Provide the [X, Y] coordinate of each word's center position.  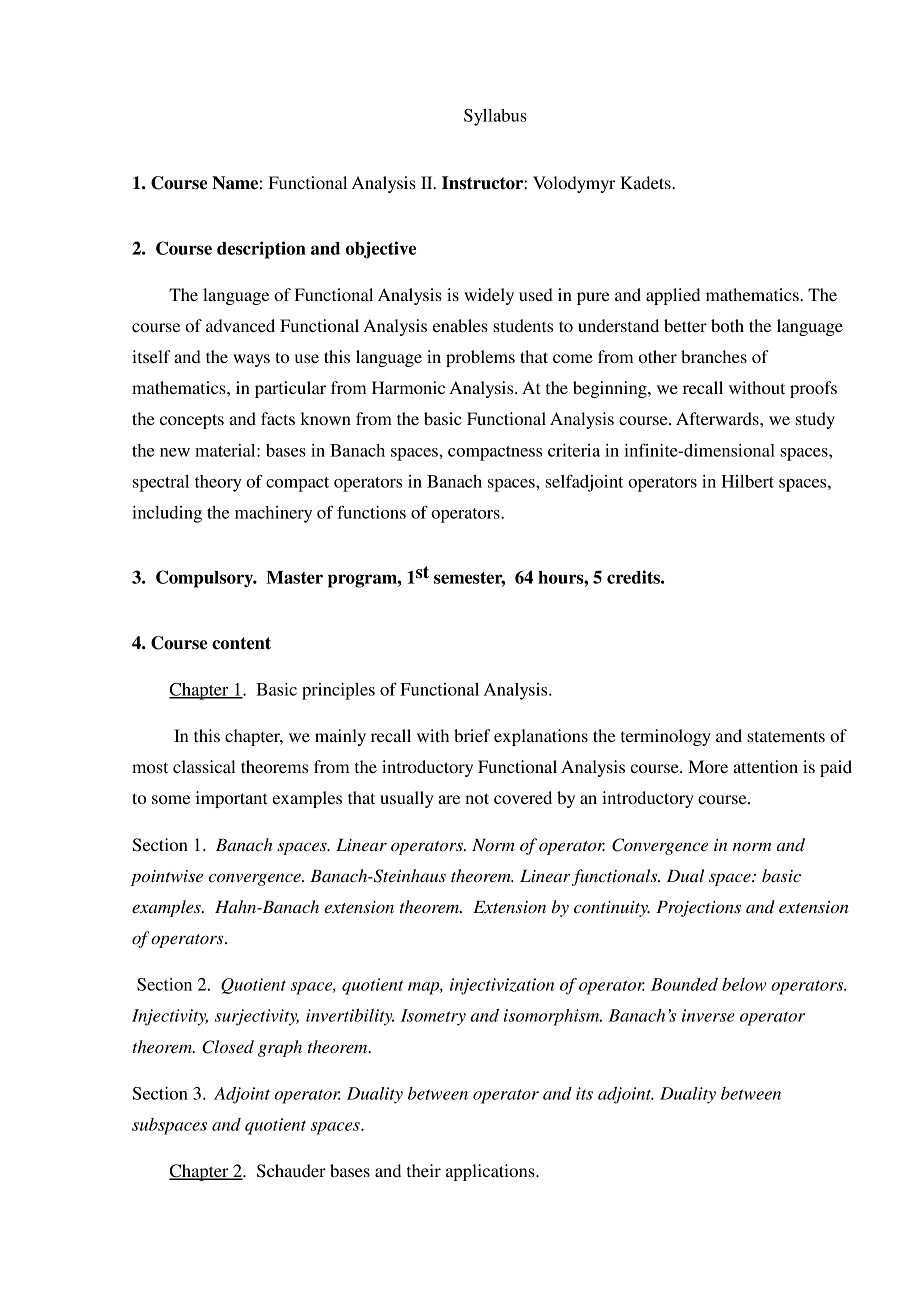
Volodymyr [574, 184]
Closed [228, 1047]
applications [491, 1172]
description [261, 250]
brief [472, 735]
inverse [708, 1015]
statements [786, 736]
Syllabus [495, 117]
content [241, 643]
